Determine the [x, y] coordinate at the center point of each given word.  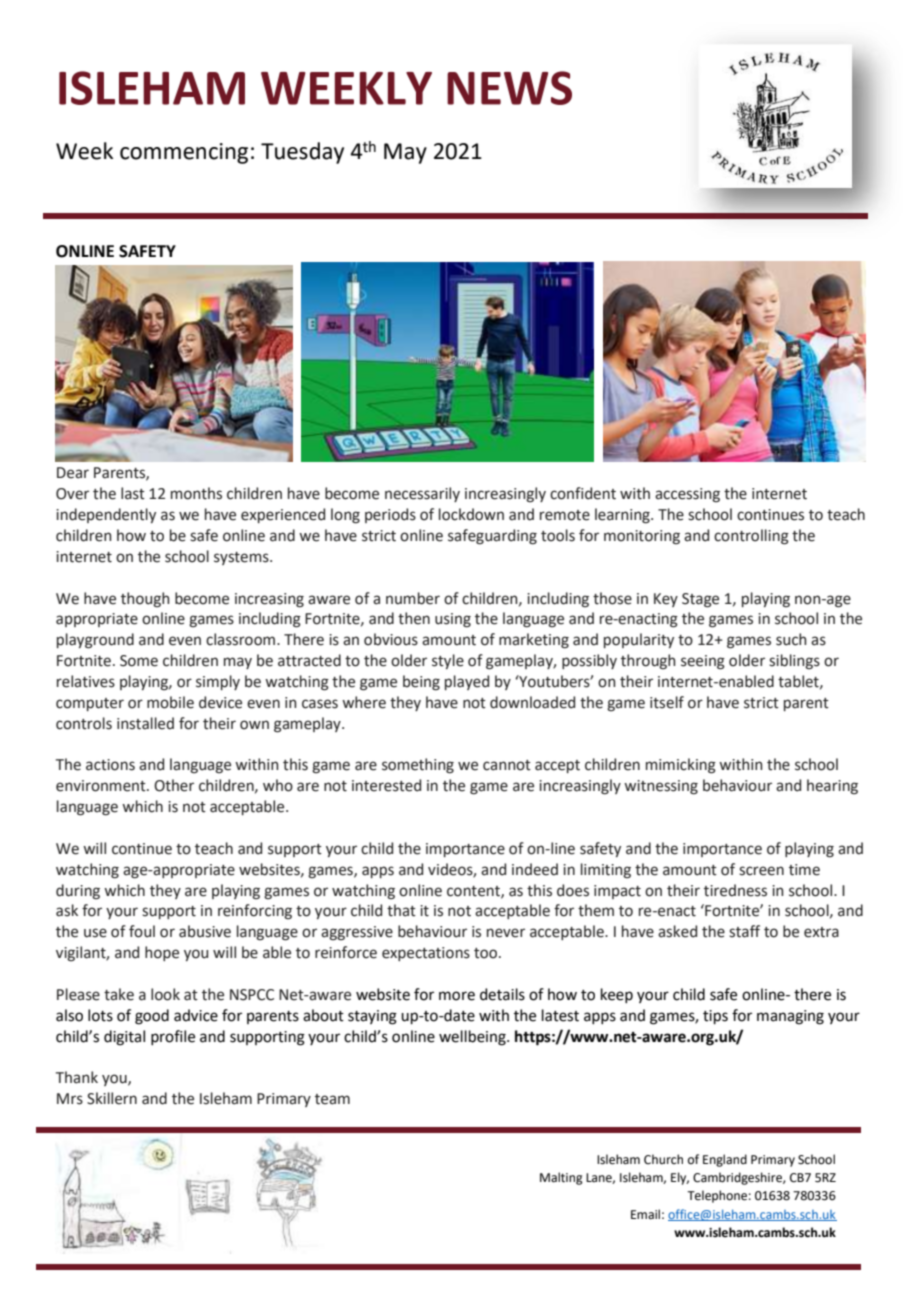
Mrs [70, 1099]
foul [142, 931]
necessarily [422, 494]
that [401, 910]
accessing [687, 495]
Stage [700, 600]
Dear [73, 473]
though [145, 600]
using [453, 620]
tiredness [735, 890]
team [332, 1099]
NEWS [509, 88]
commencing [184, 153]
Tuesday [302, 153]
